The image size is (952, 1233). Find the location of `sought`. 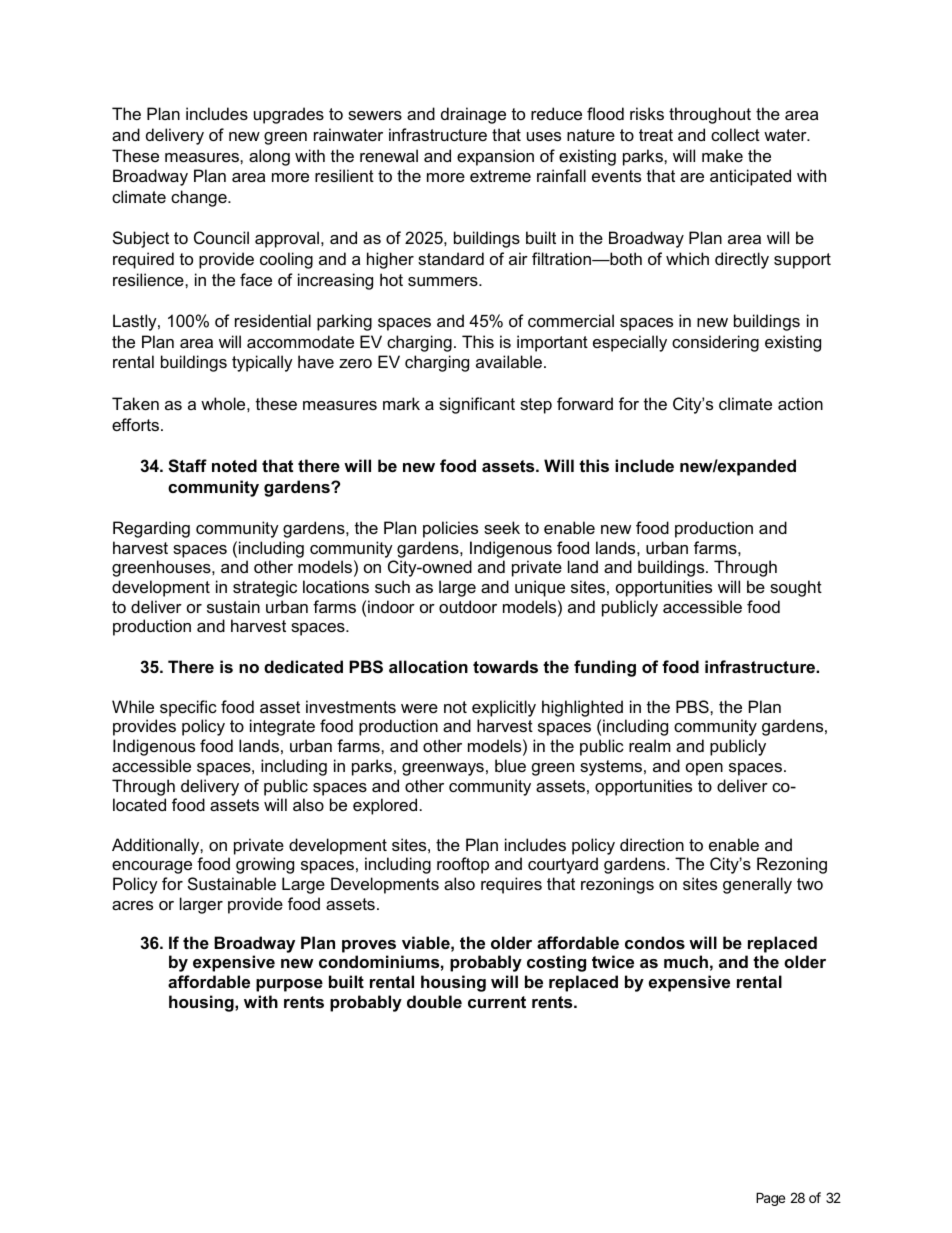

sought is located at coordinates (796, 588).
